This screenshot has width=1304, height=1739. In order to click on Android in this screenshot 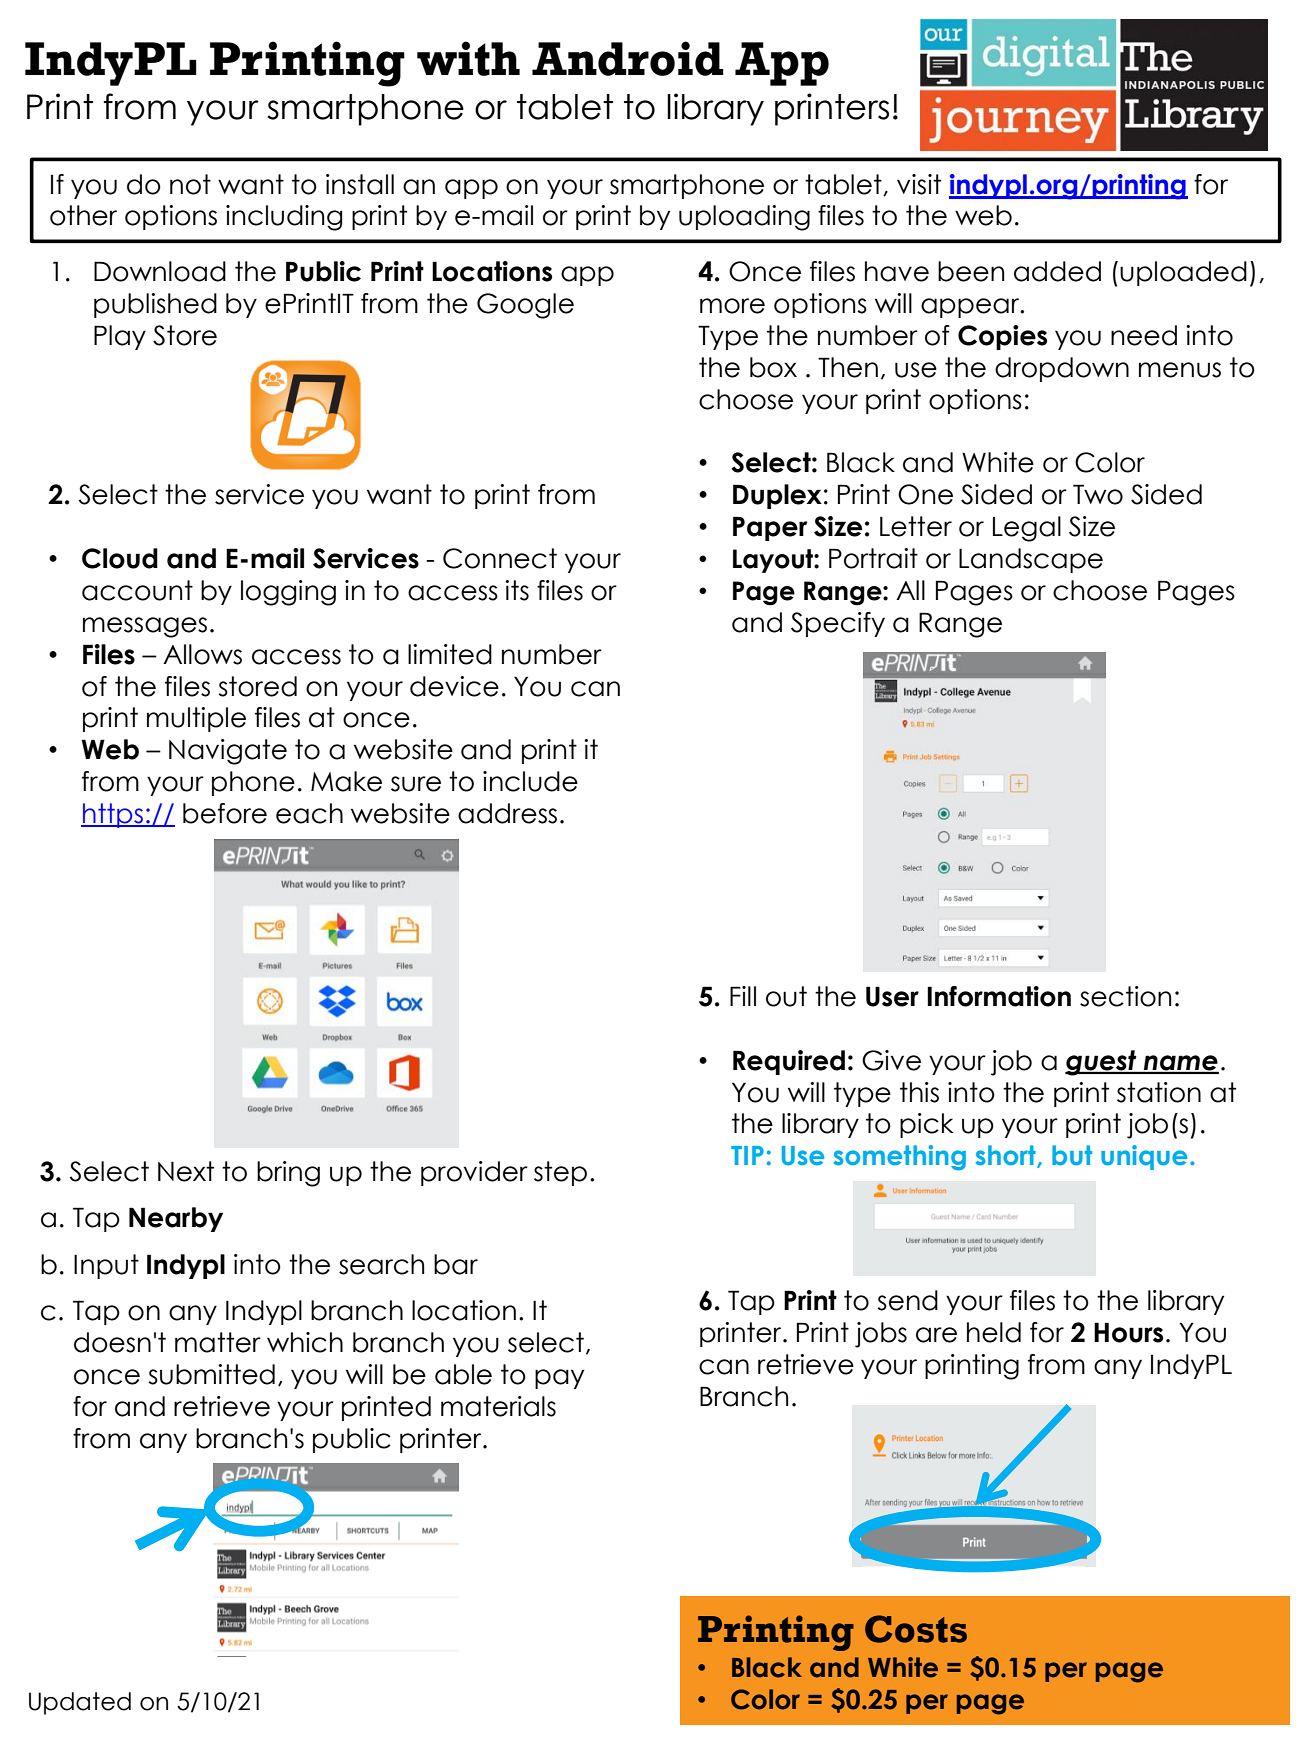, I will do `click(628, 58)`.
